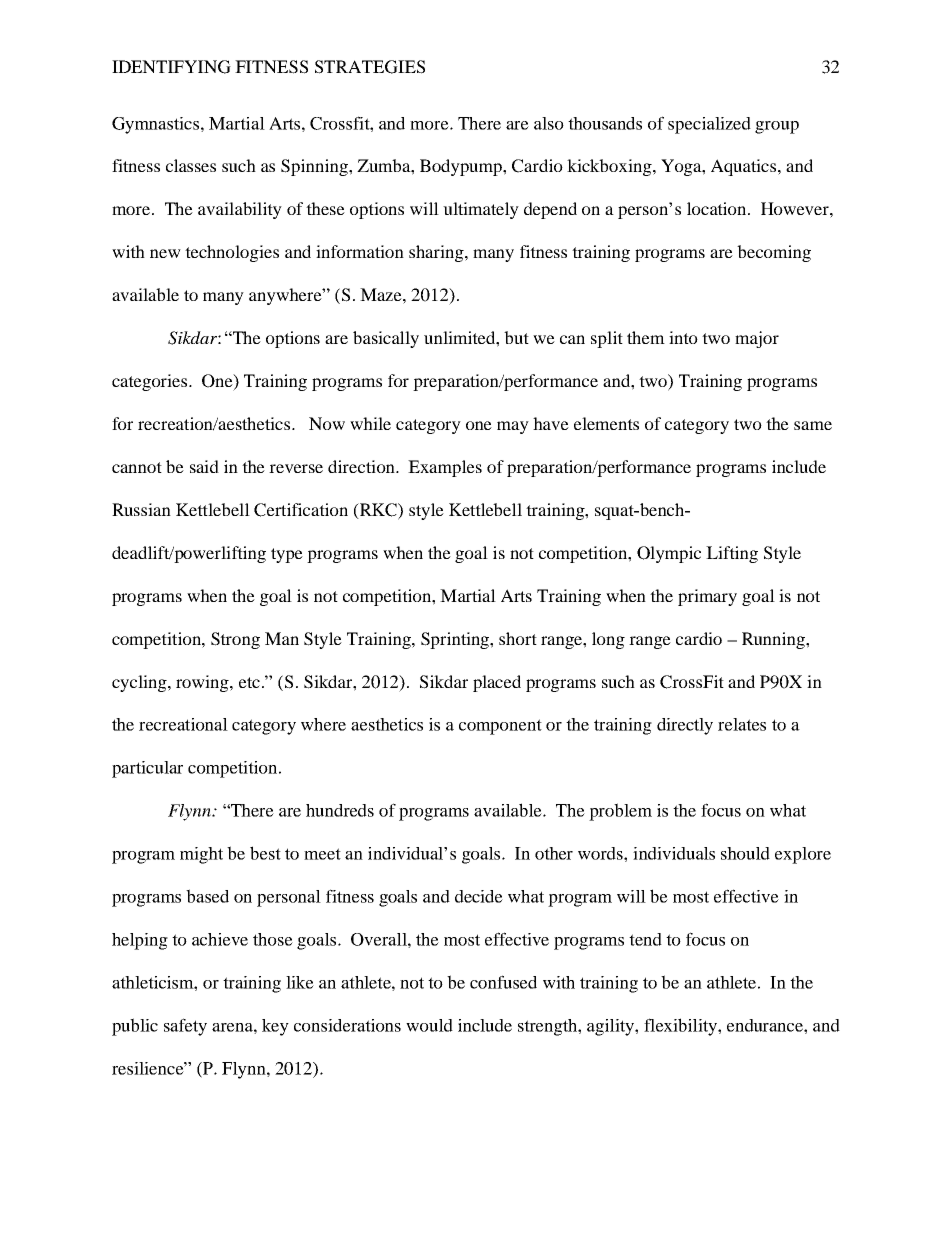 This document has width=952, height=1233. I want to click on also, so click(549, 123).
